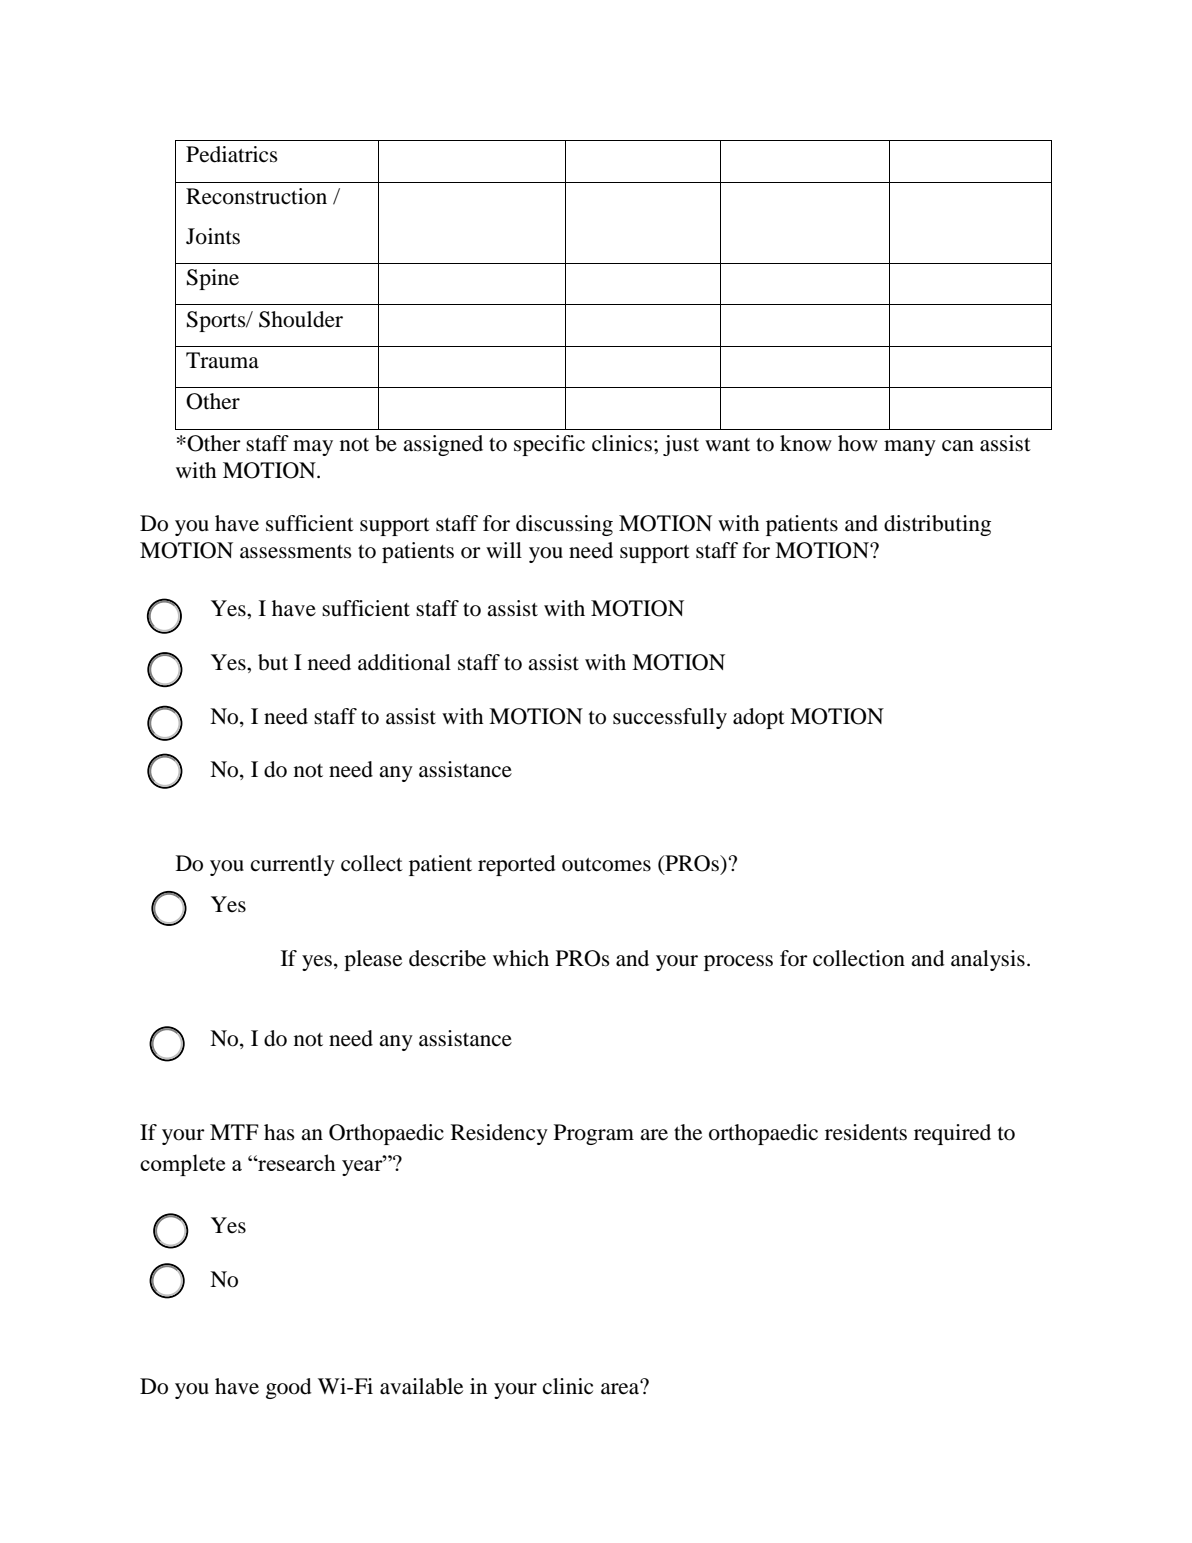 The height and width of the document is (1543, 1192). I want to click on Shoulder, so click(301, 319).
